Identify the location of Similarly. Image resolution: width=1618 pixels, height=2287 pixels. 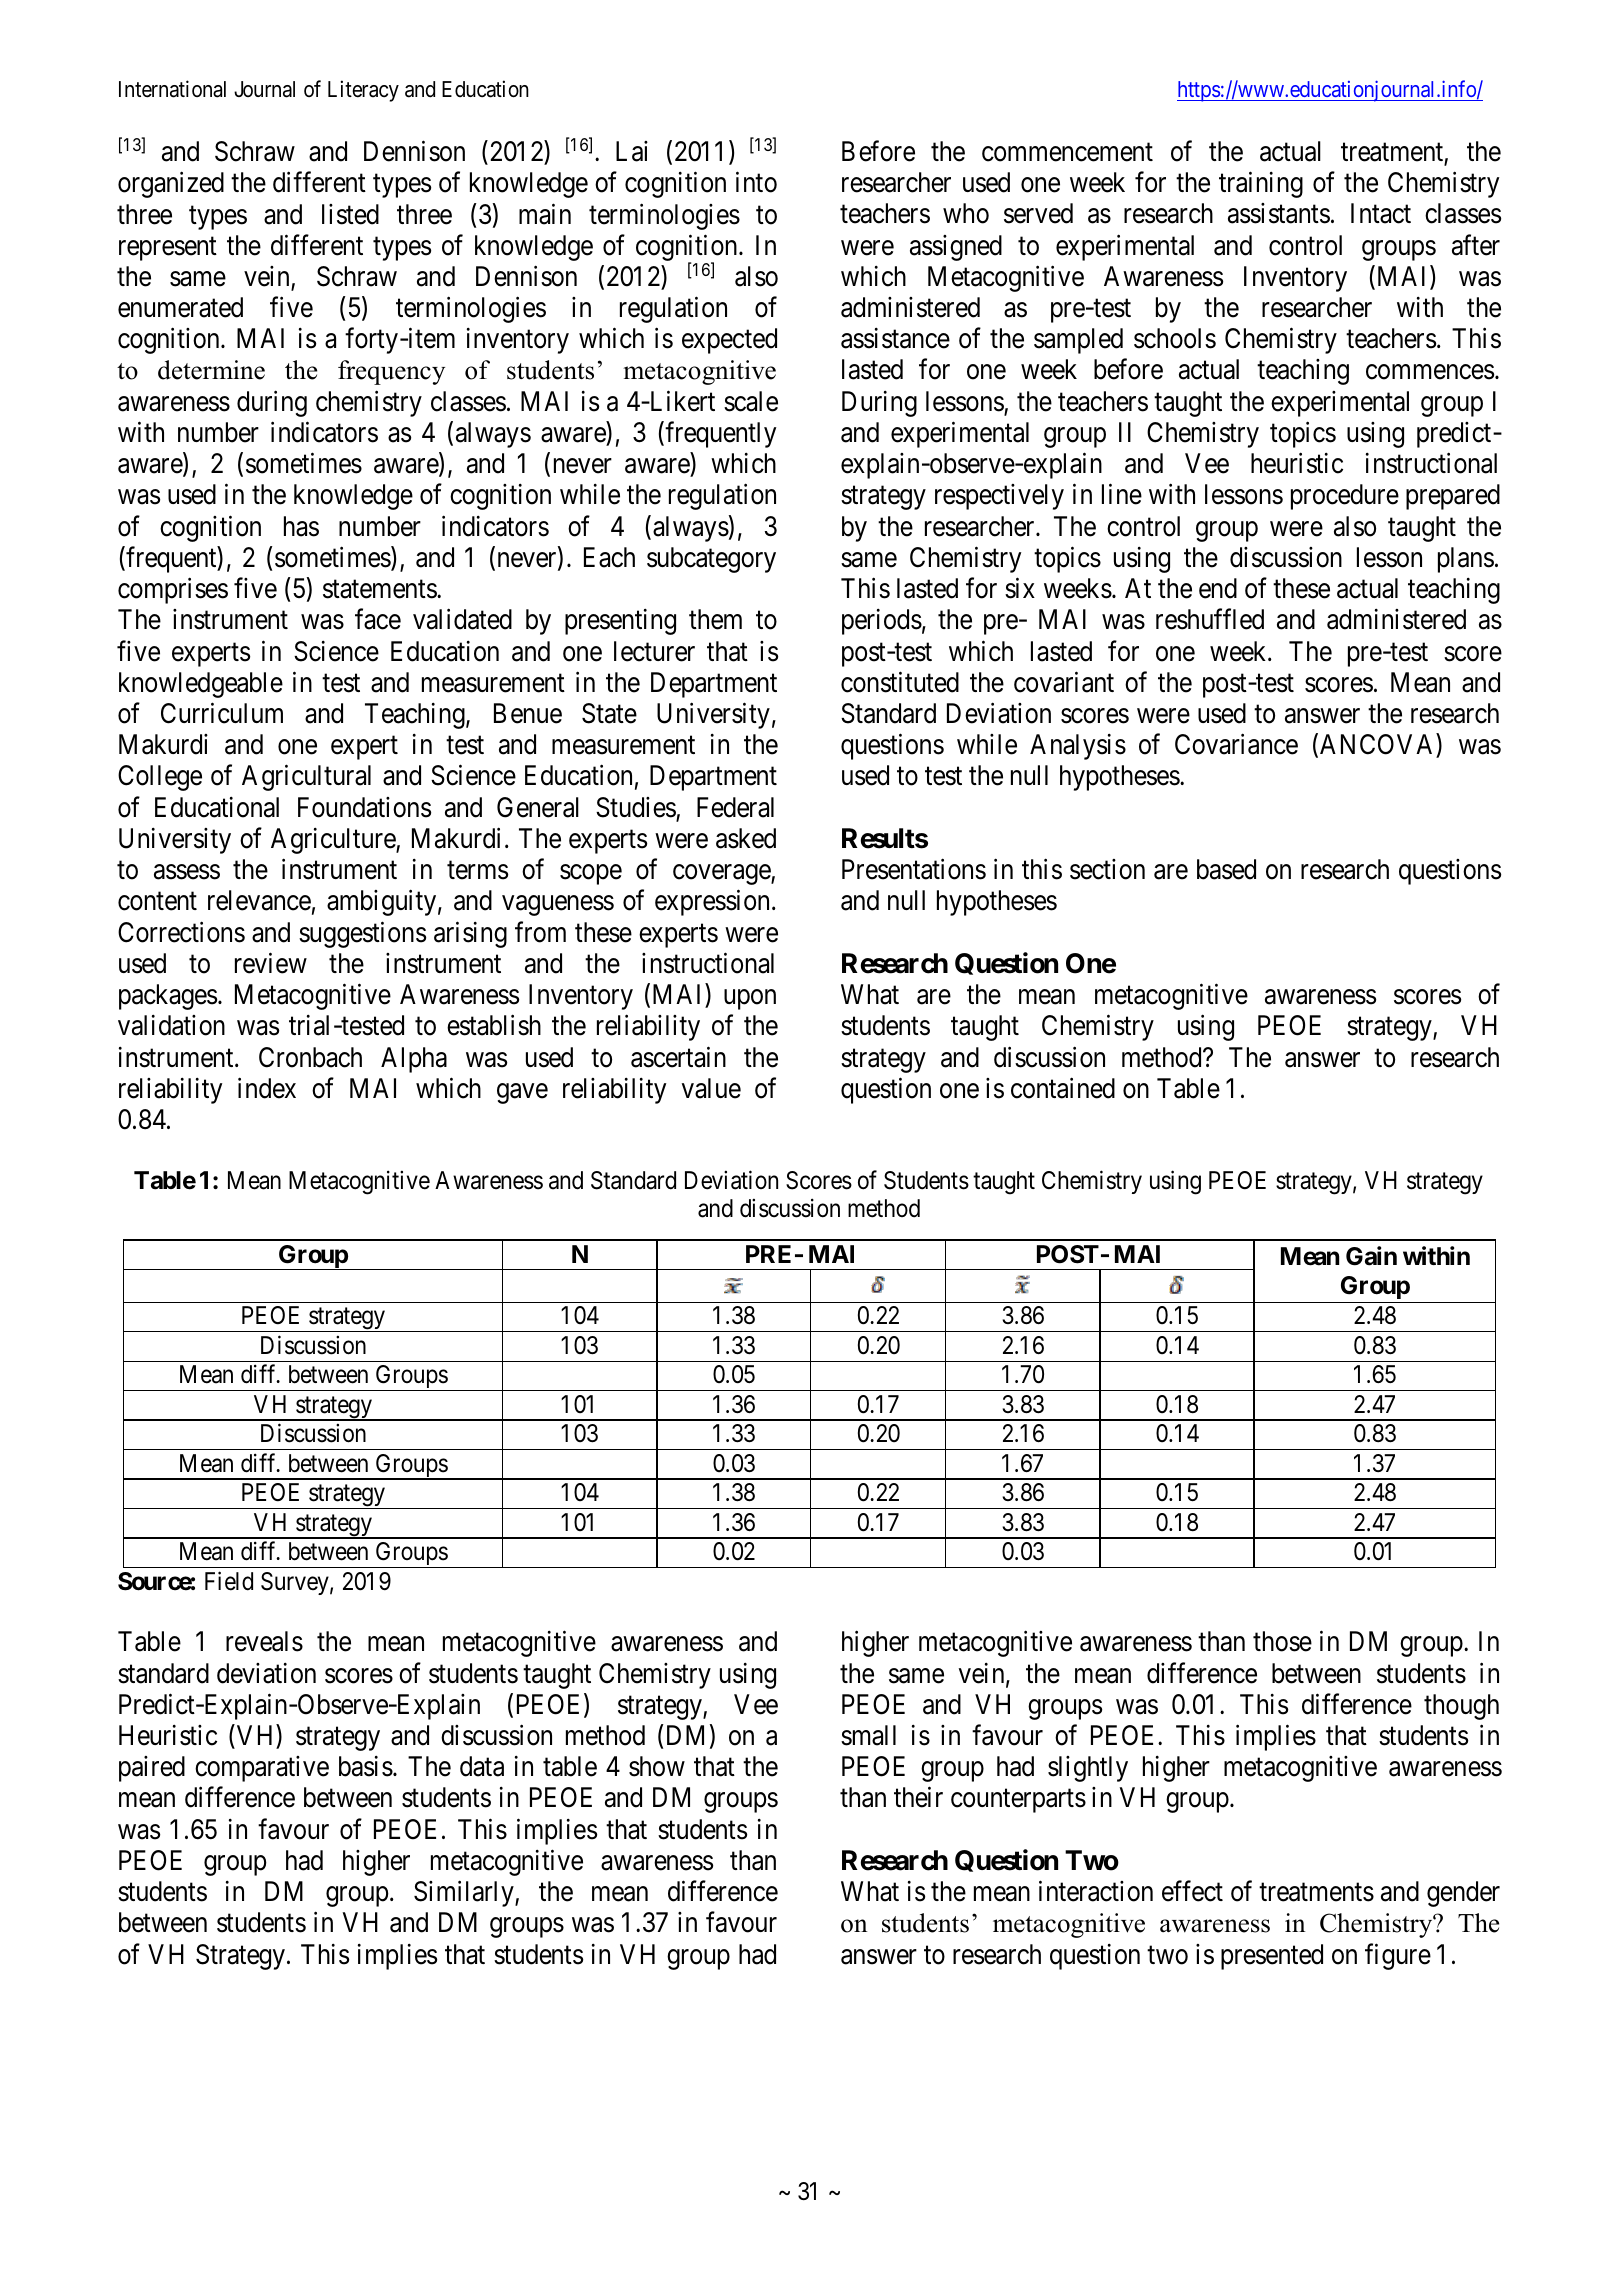
(465, 1894).
